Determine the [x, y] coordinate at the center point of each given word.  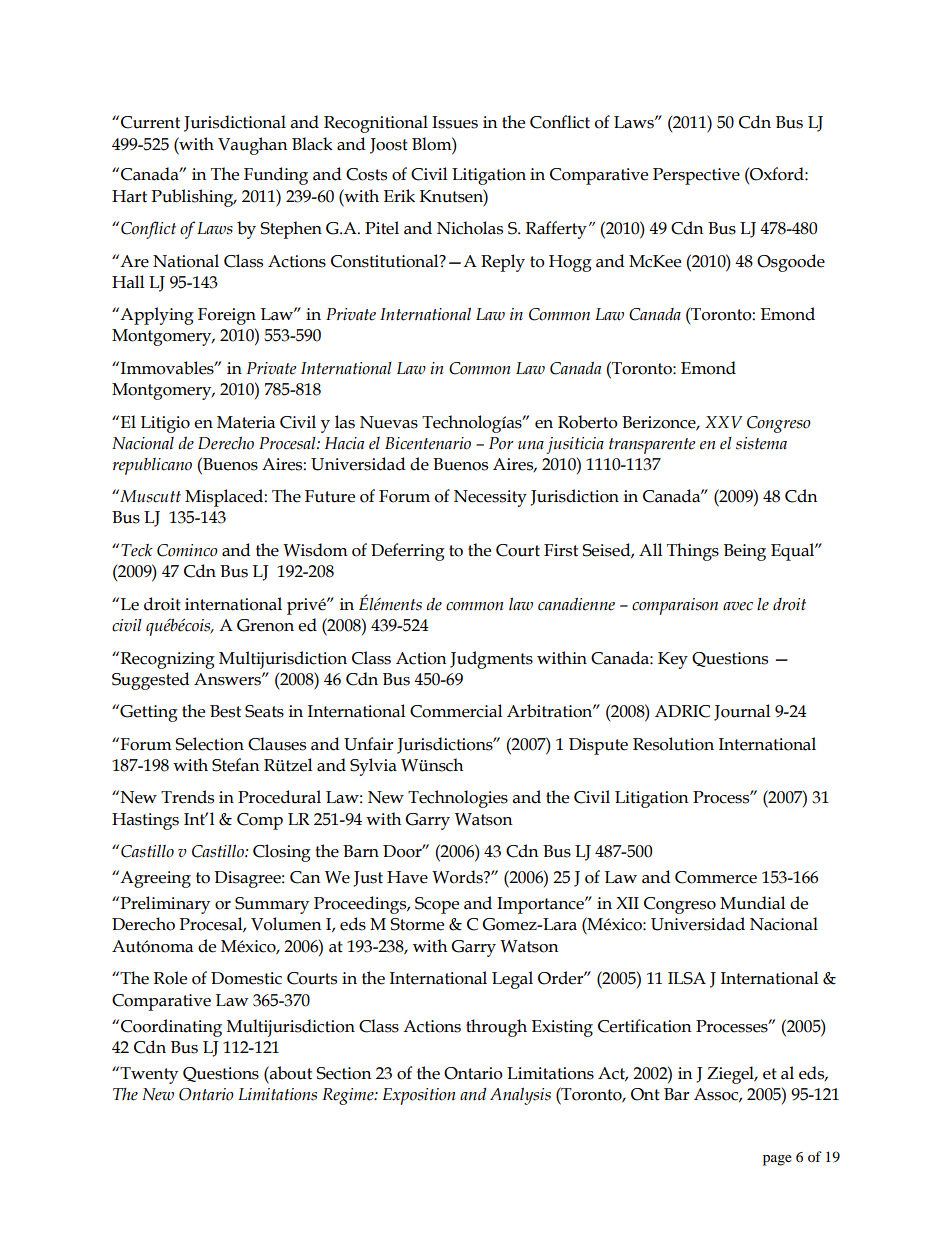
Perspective [696, 176]
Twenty [148, 1075]
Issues [455, 122]
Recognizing [168, 660]
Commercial [456, 711]
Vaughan [253, 146]
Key [673, 660]
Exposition [419, 1096]
